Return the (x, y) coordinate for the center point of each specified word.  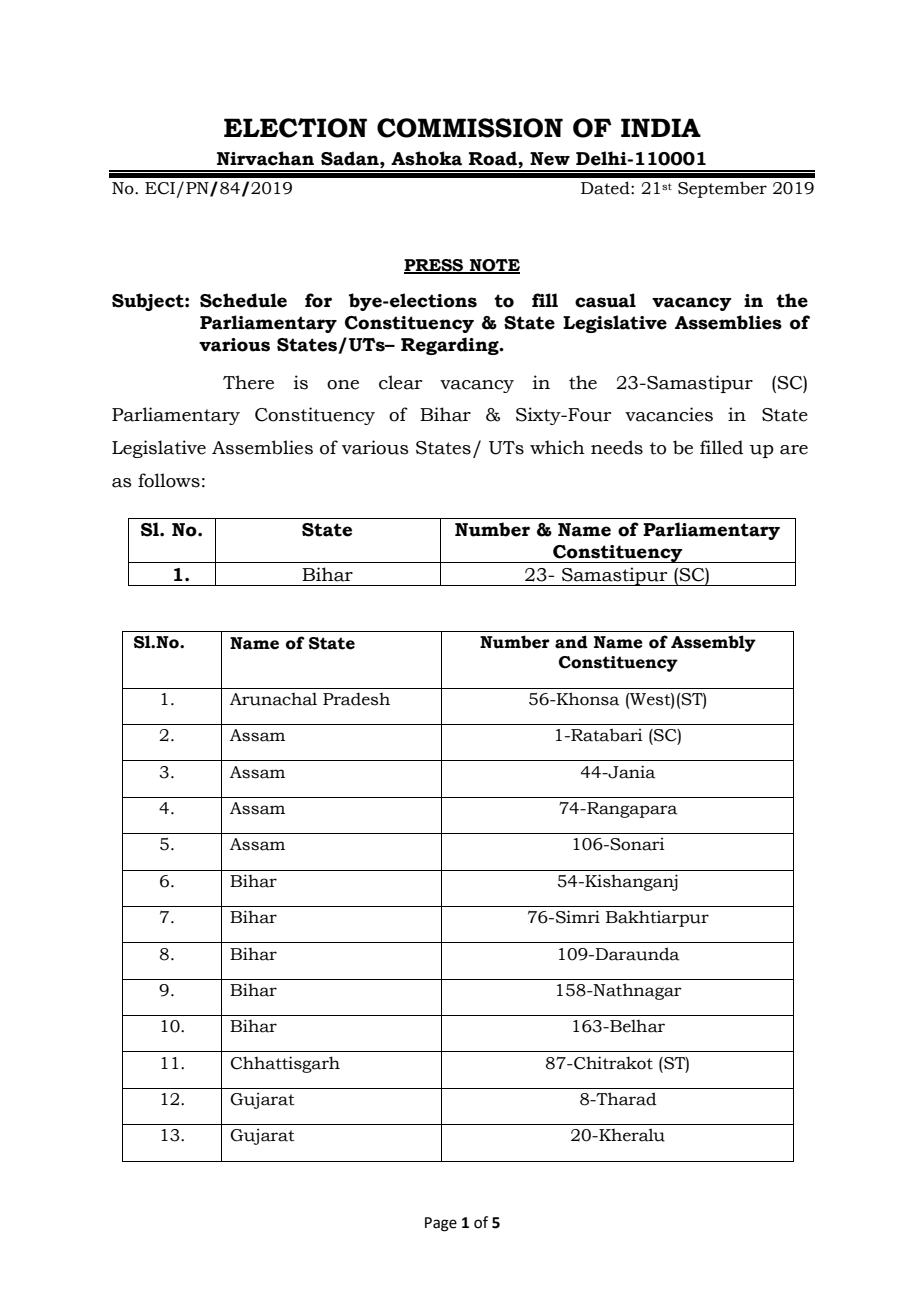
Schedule (243, 300)
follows (169, 480)
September (722, 189)
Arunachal (273, 699)
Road (494, 158)
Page (441, 1224)
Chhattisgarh (285, 1064)
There (248, 382)
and (571, 642)
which (557, 447)
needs (617, 447)
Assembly (713, 643)
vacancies (669, 414)
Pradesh (356, 699)
